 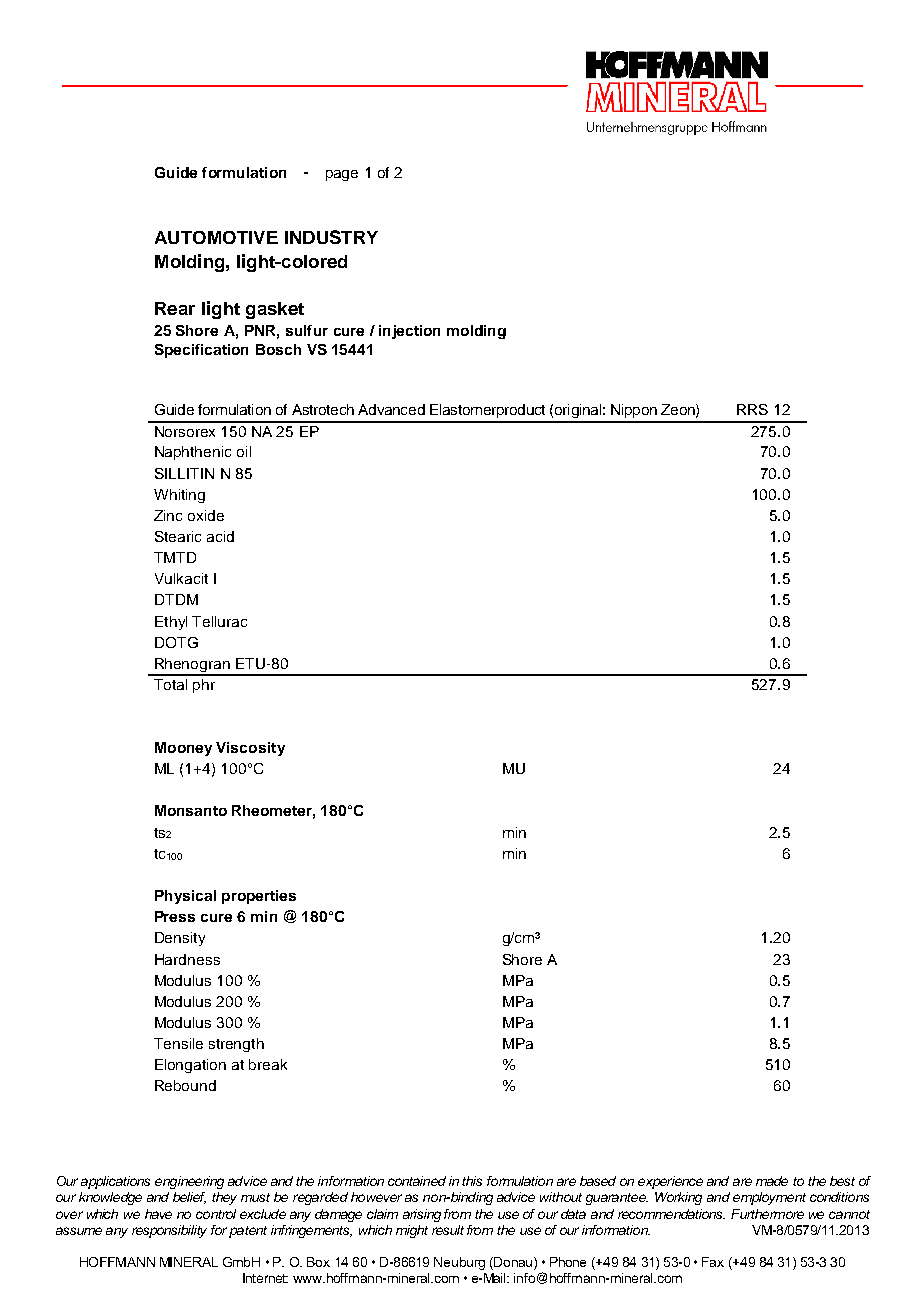 I want to click on result, so click(x=448, y=1230).
